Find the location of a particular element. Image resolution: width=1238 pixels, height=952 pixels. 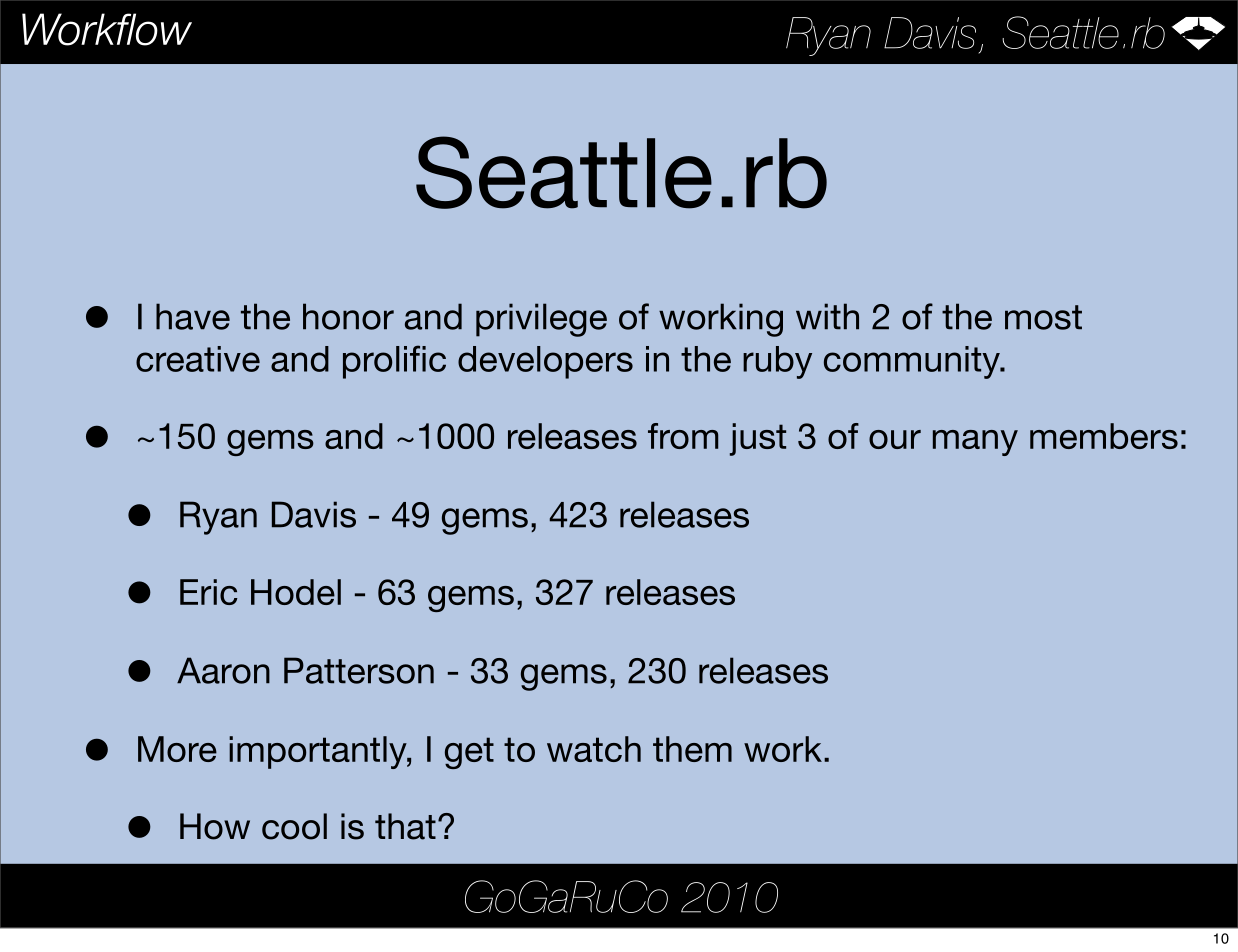

Eric is located at coordinates (209, 592).
